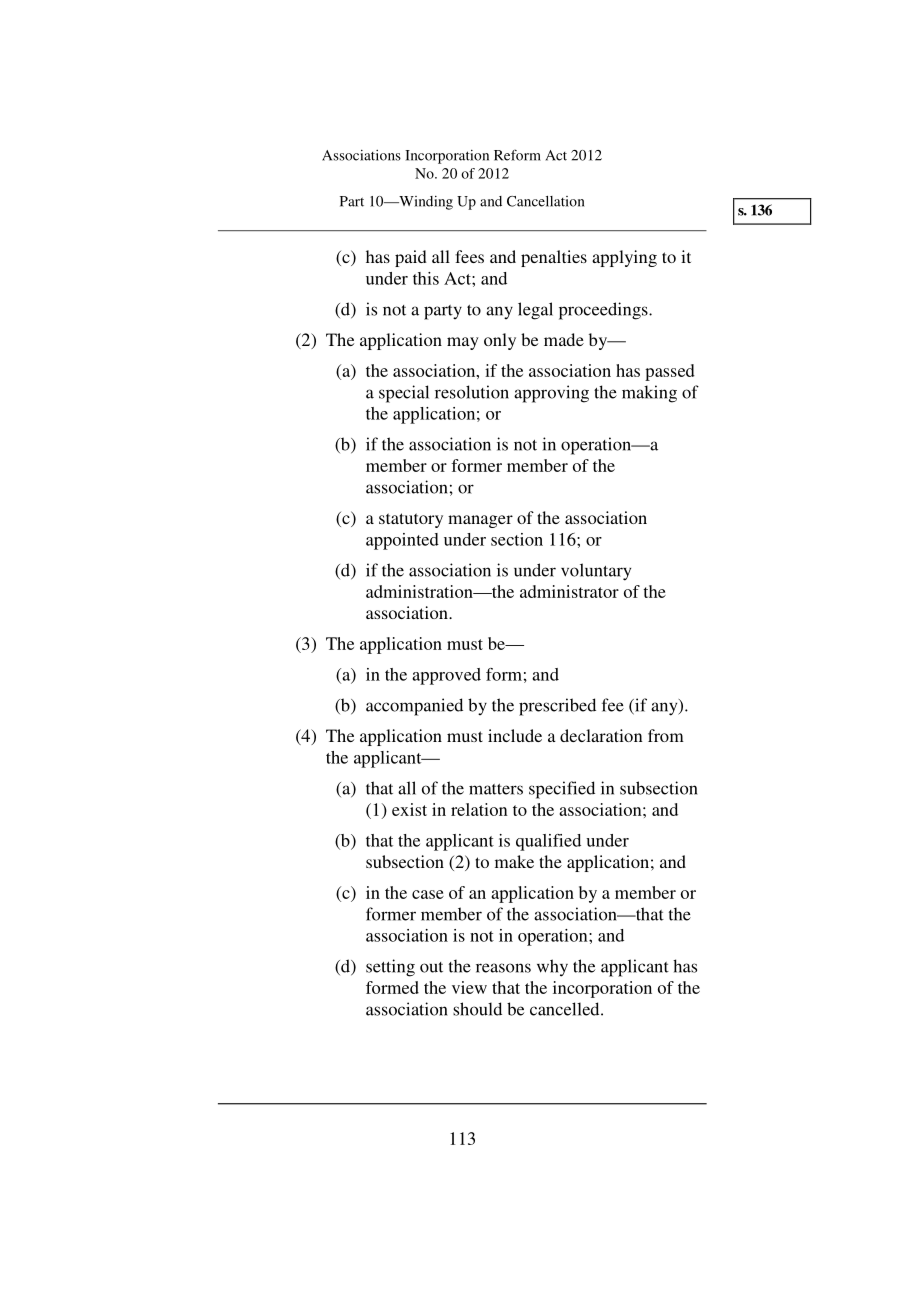 The width and height of the page is (924, 1308). I want to click on out, so click(431, 967).
